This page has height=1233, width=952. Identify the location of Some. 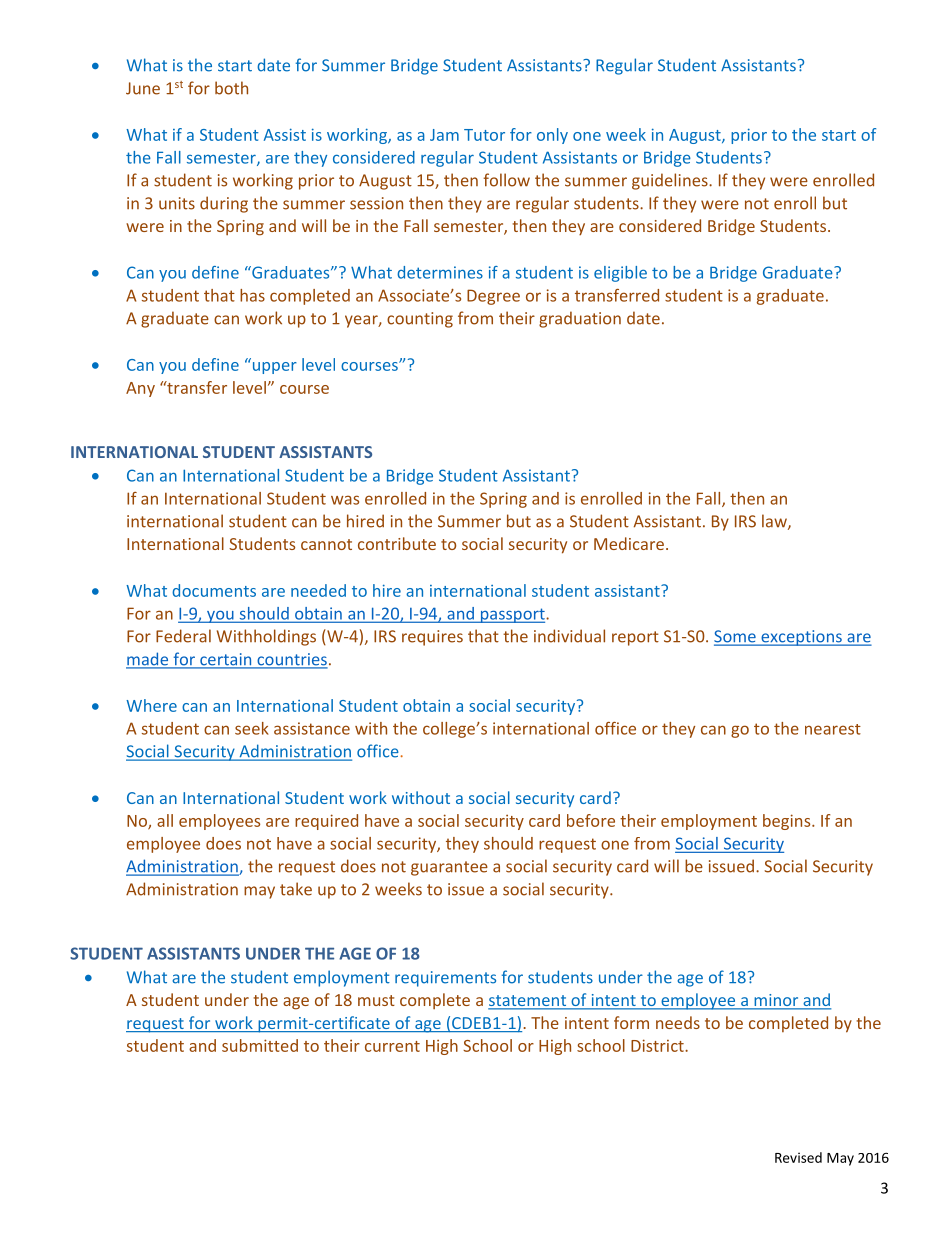
(736, 637).
